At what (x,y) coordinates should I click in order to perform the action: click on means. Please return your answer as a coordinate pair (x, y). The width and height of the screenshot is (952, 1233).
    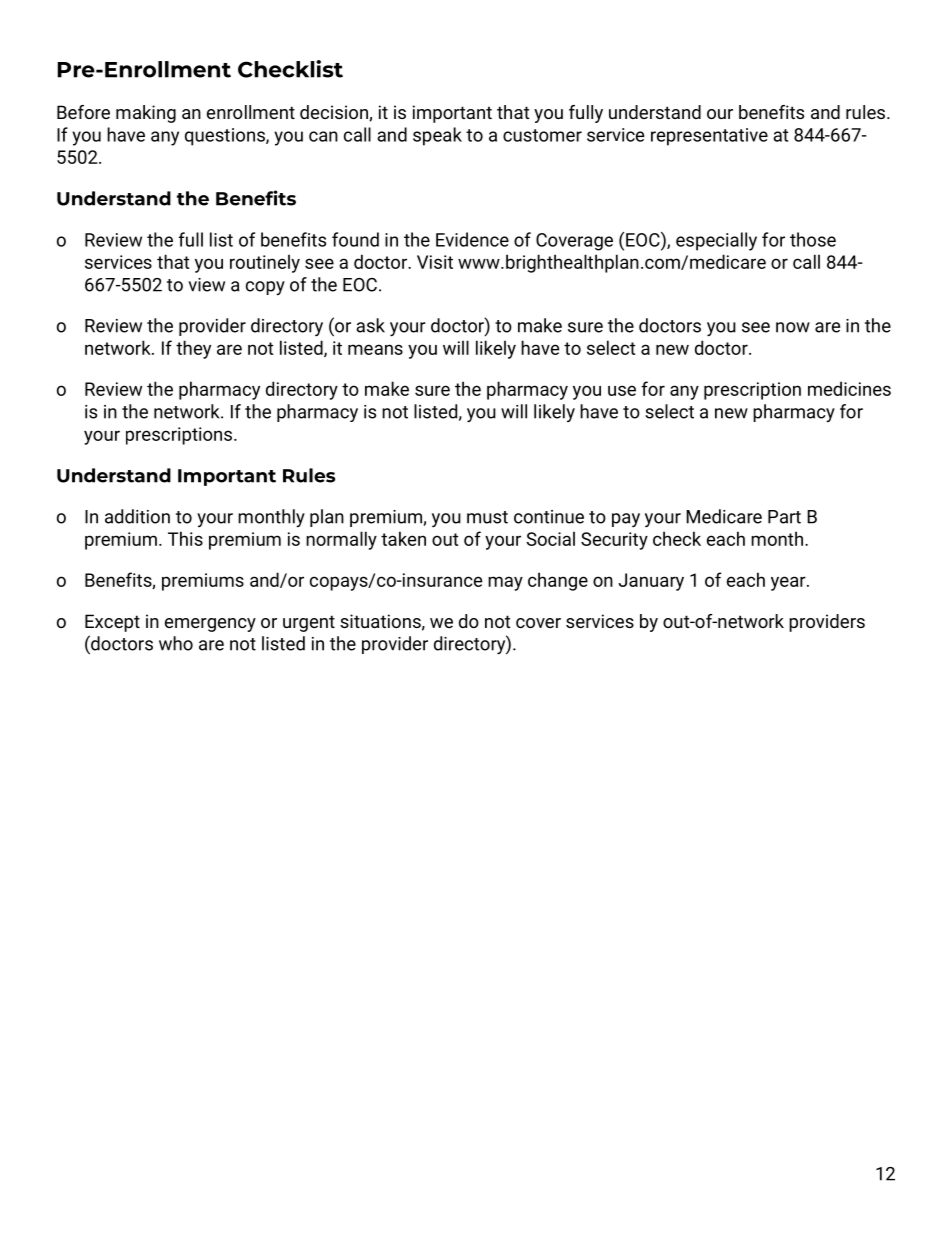
    Looking at the image, I should click on (375, 349).
